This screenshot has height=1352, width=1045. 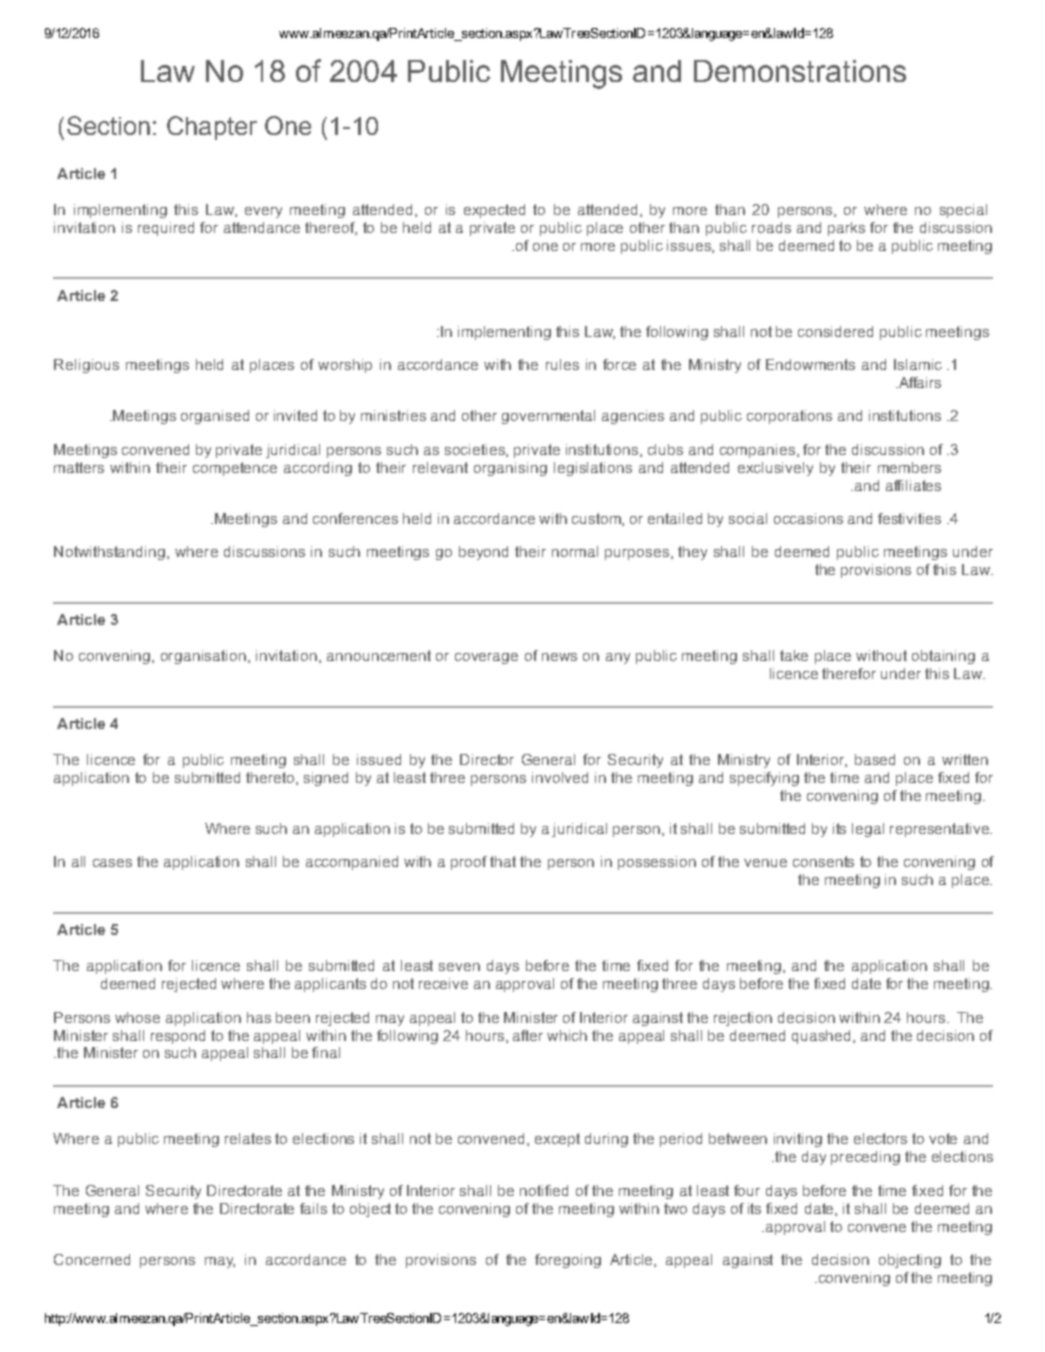 What do you see at coordinates (212, 128) in the screenshot?
I see `Chapter` at bounding box center [212, 128].
